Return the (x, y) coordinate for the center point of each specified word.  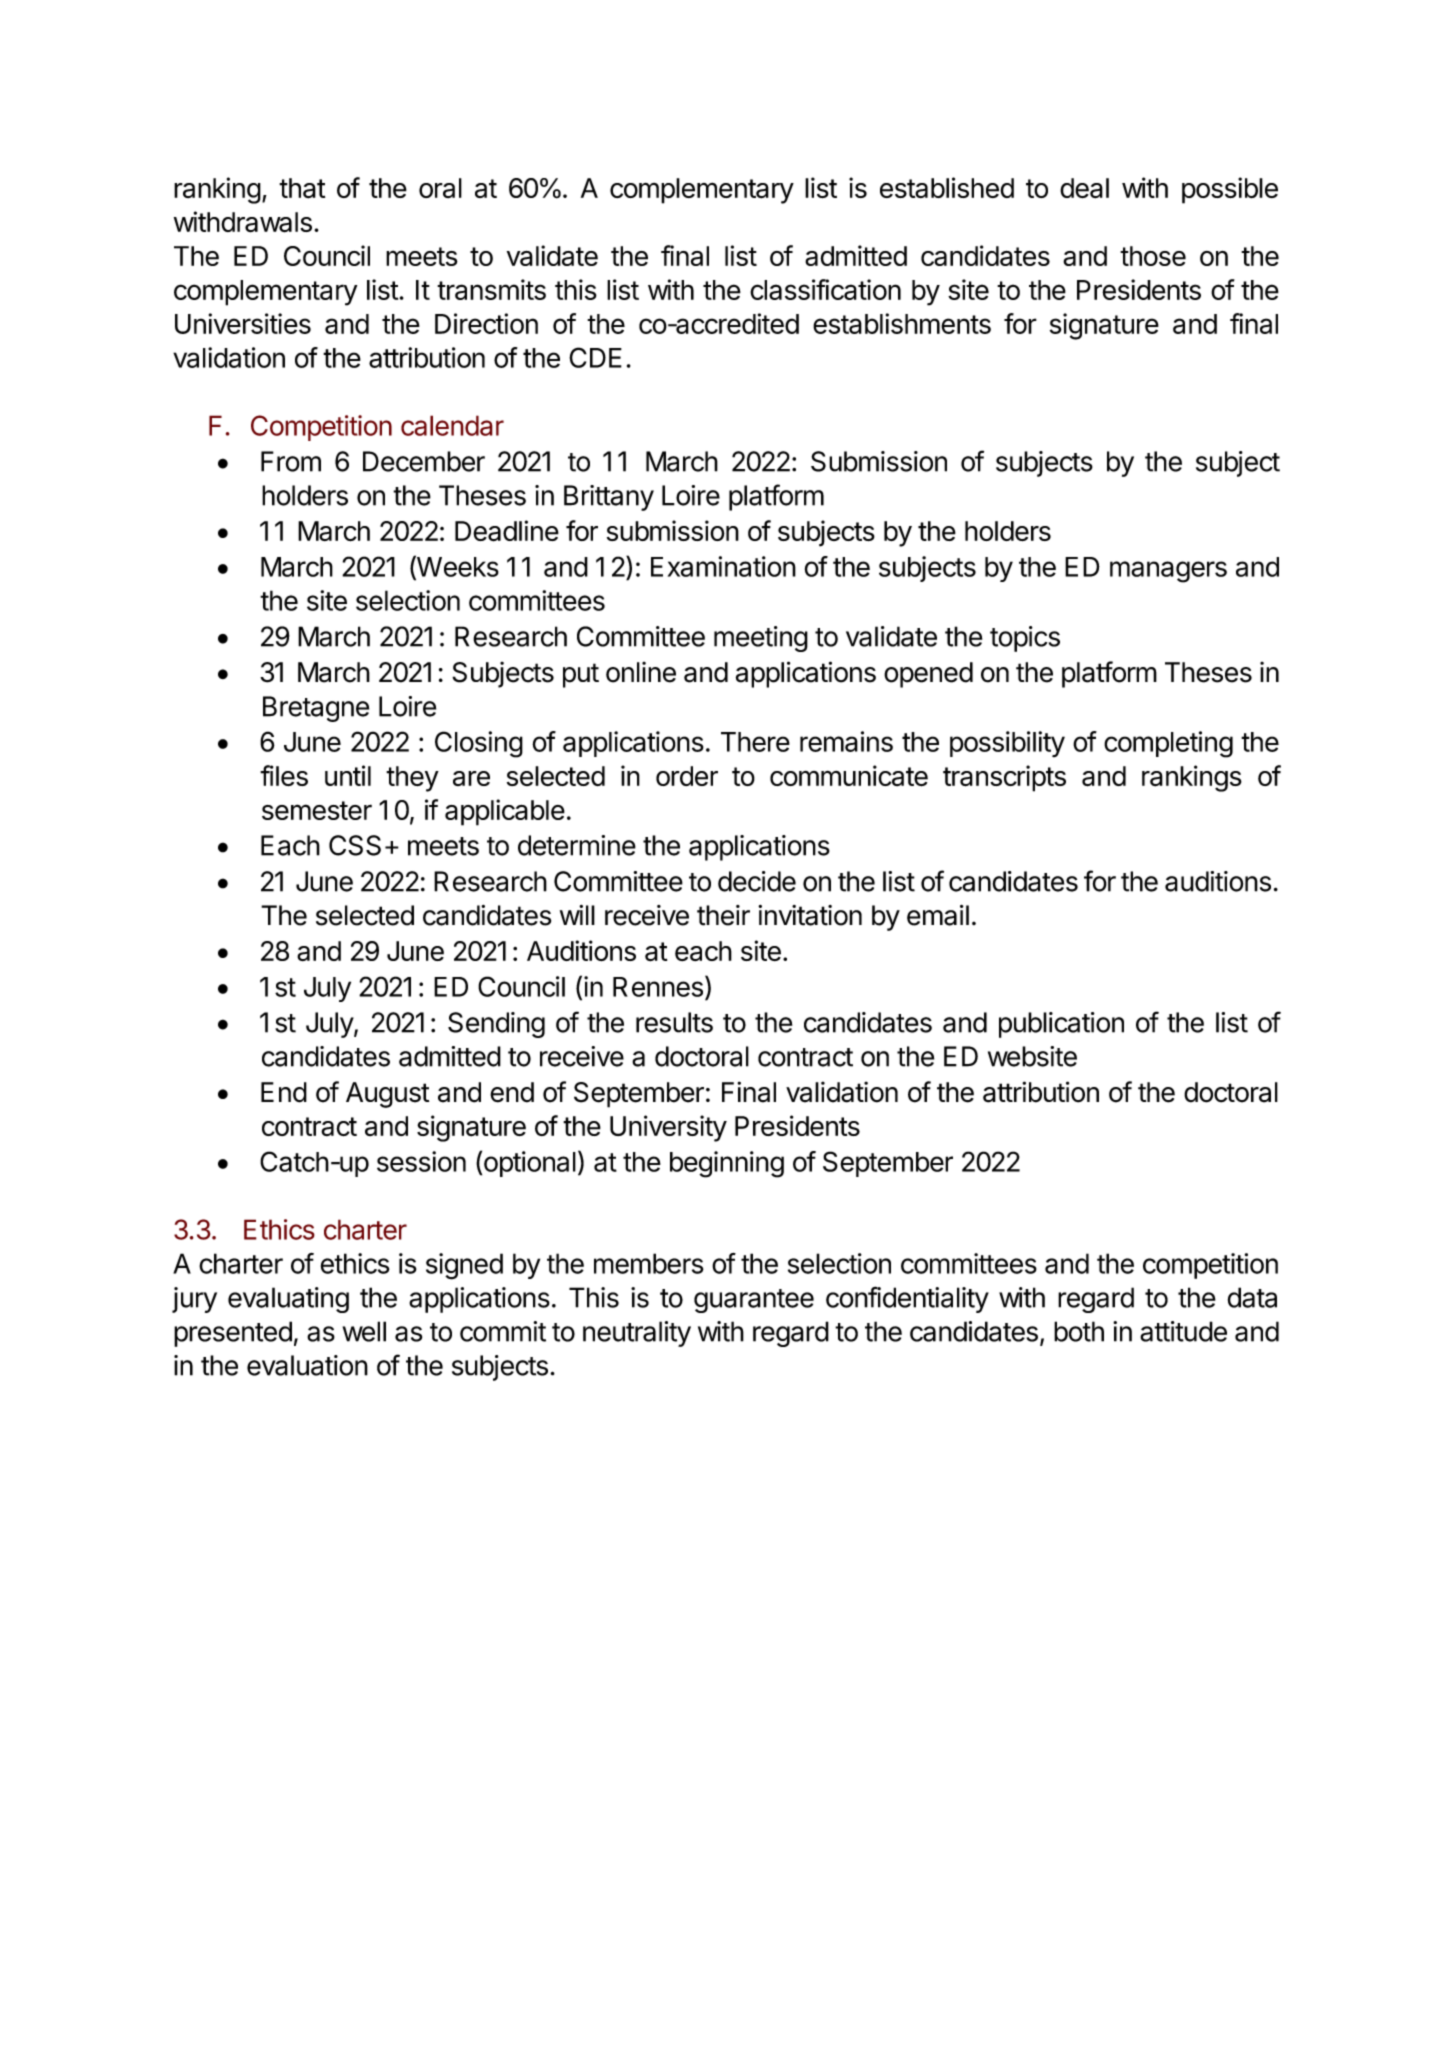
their (723, 915)
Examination (723, 566)
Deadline (507, 531)
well (364, 1331)
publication (1061, 1025)
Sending (496, 1025)
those (1153, 256)
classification (825, 289)
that (302, 188)
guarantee (754, 1301)
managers (1168, 572)
